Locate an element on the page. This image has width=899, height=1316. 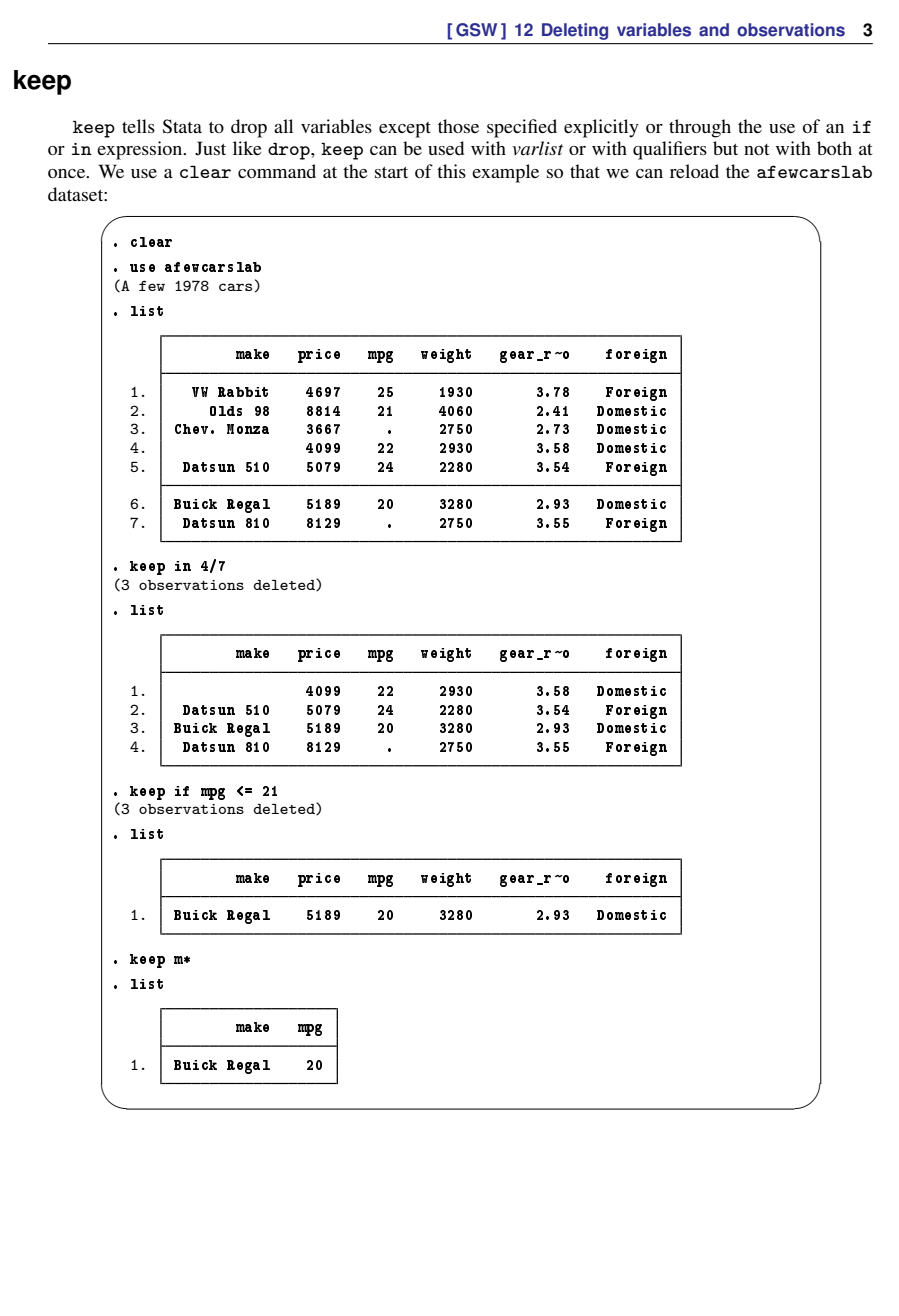
once is located at coordinates (68, 173).
